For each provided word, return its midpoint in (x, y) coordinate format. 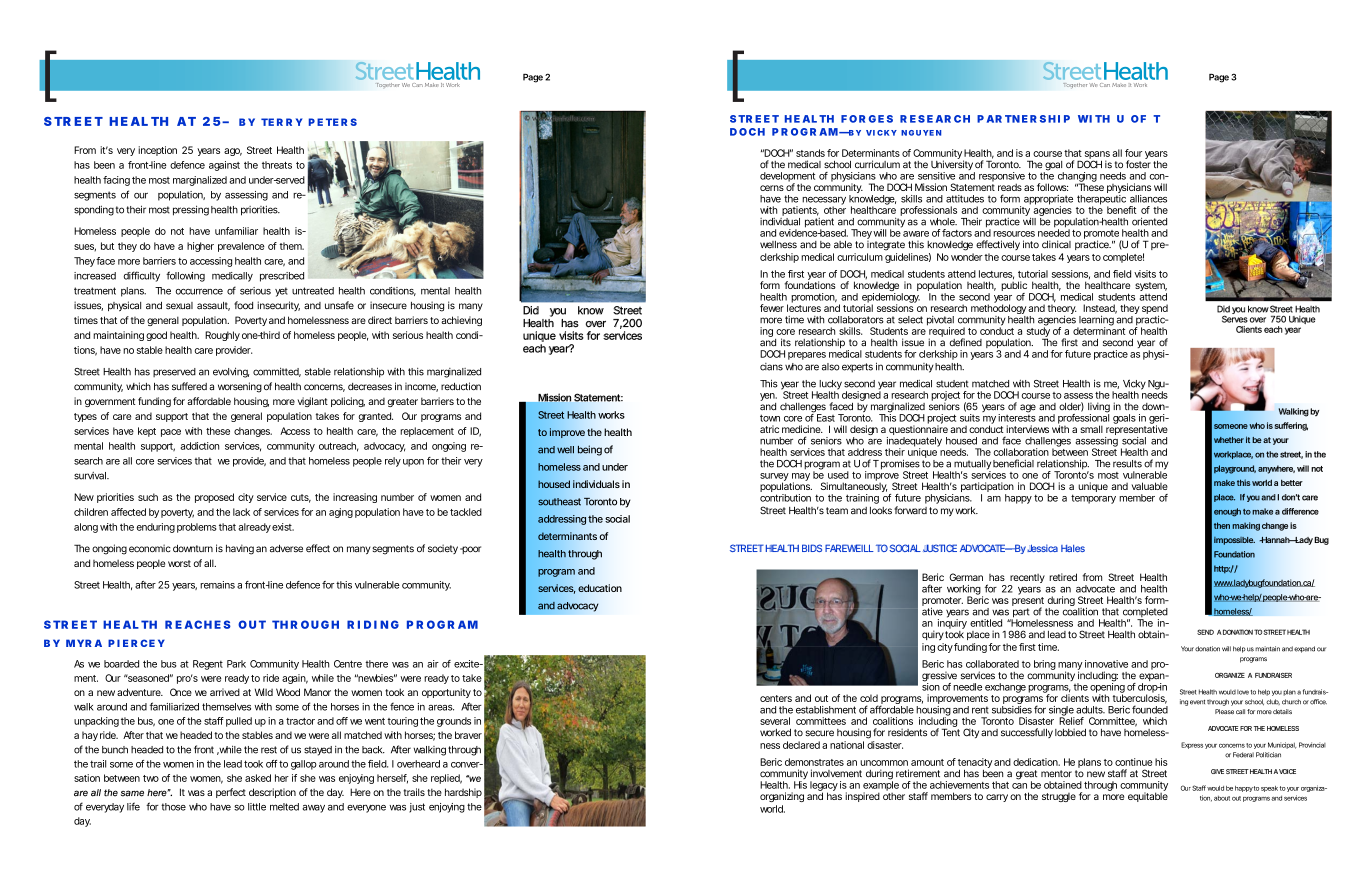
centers (776, 698)
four (1133, 153)
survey (774, 478)
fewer (772, 308)
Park (236, 664)
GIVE (1217, 771)
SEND (1205, 632)
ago (233, 152)
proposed (214, 498)
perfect (231, 793)
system (1151, 288)
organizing (782, 797)
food (243, 305)
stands (810, 153)
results (1127, 464)
